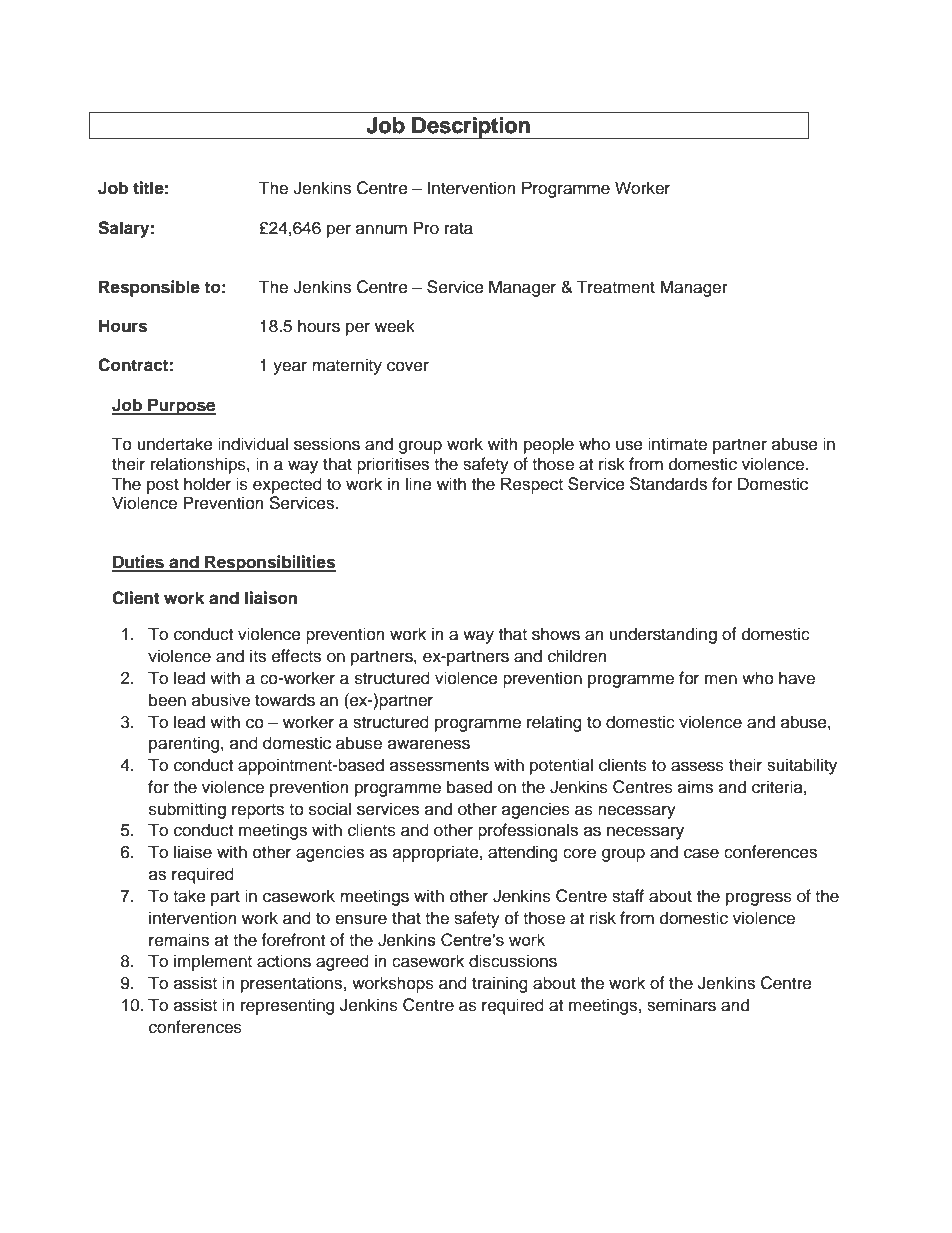 The width and height of the document is (952, 1233). Describe the element at coordinates (500, 984) in the document. I see `training` at that location.
